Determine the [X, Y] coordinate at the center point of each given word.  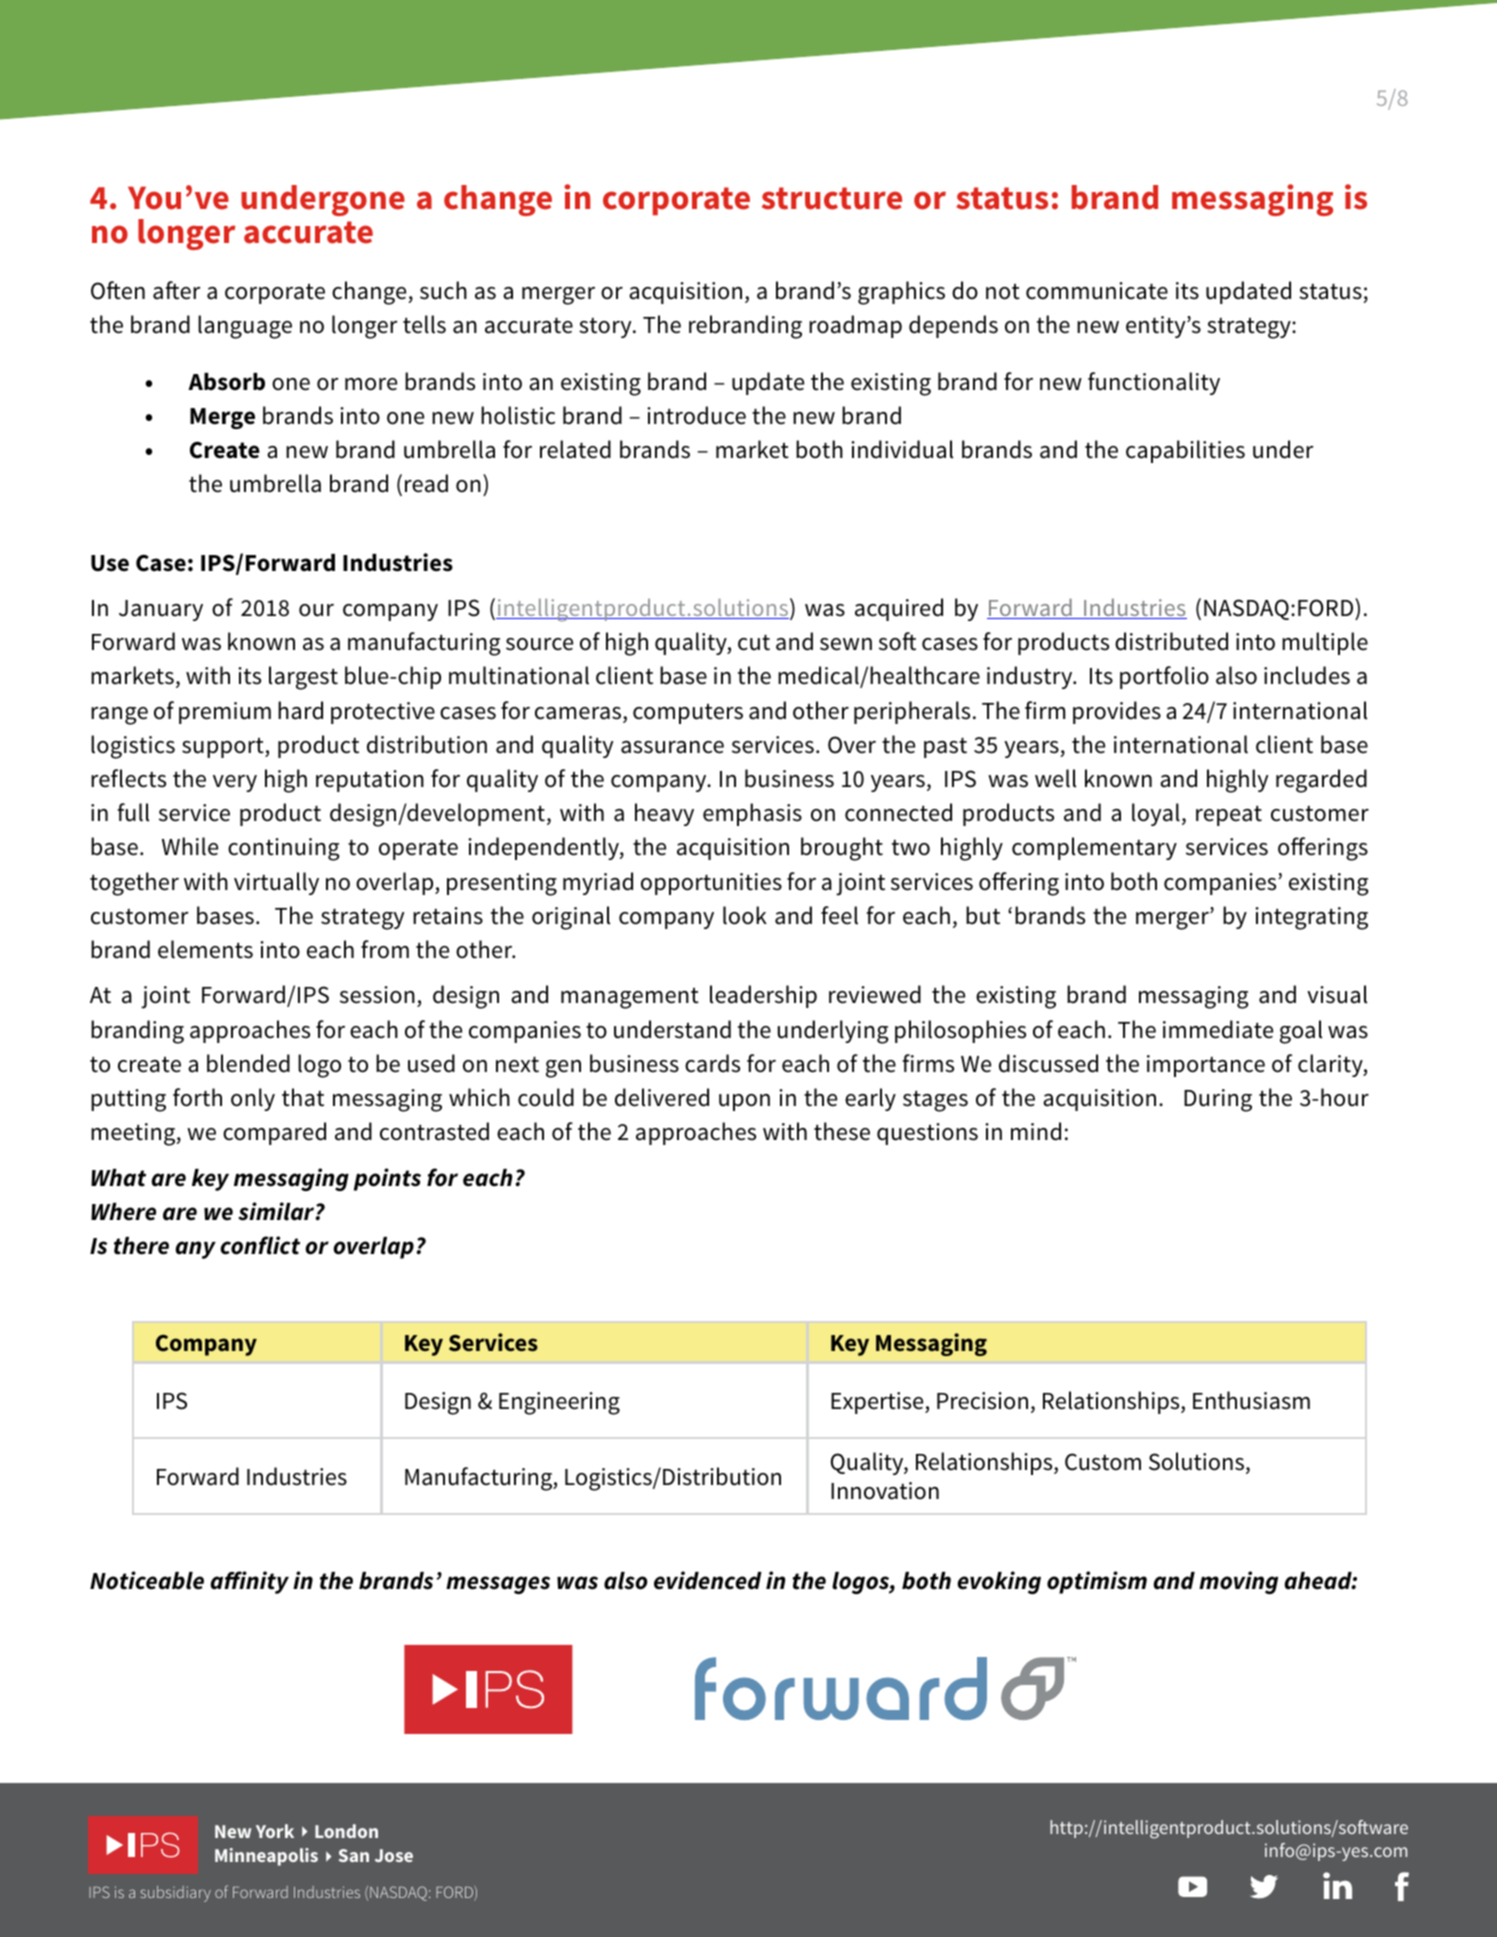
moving [1238, 1582]
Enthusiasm [1251, 1400]
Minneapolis [266, 1857]
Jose [394, 1855]
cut [754, 642]
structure [832, 198]
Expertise [878, 1403]
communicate [1097, 291]
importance [1206, 1066]
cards [712, 1063]
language [245, 327]
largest [303, 678]
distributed [1171, 641]
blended [248, 1063]
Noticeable [147, 1580]
